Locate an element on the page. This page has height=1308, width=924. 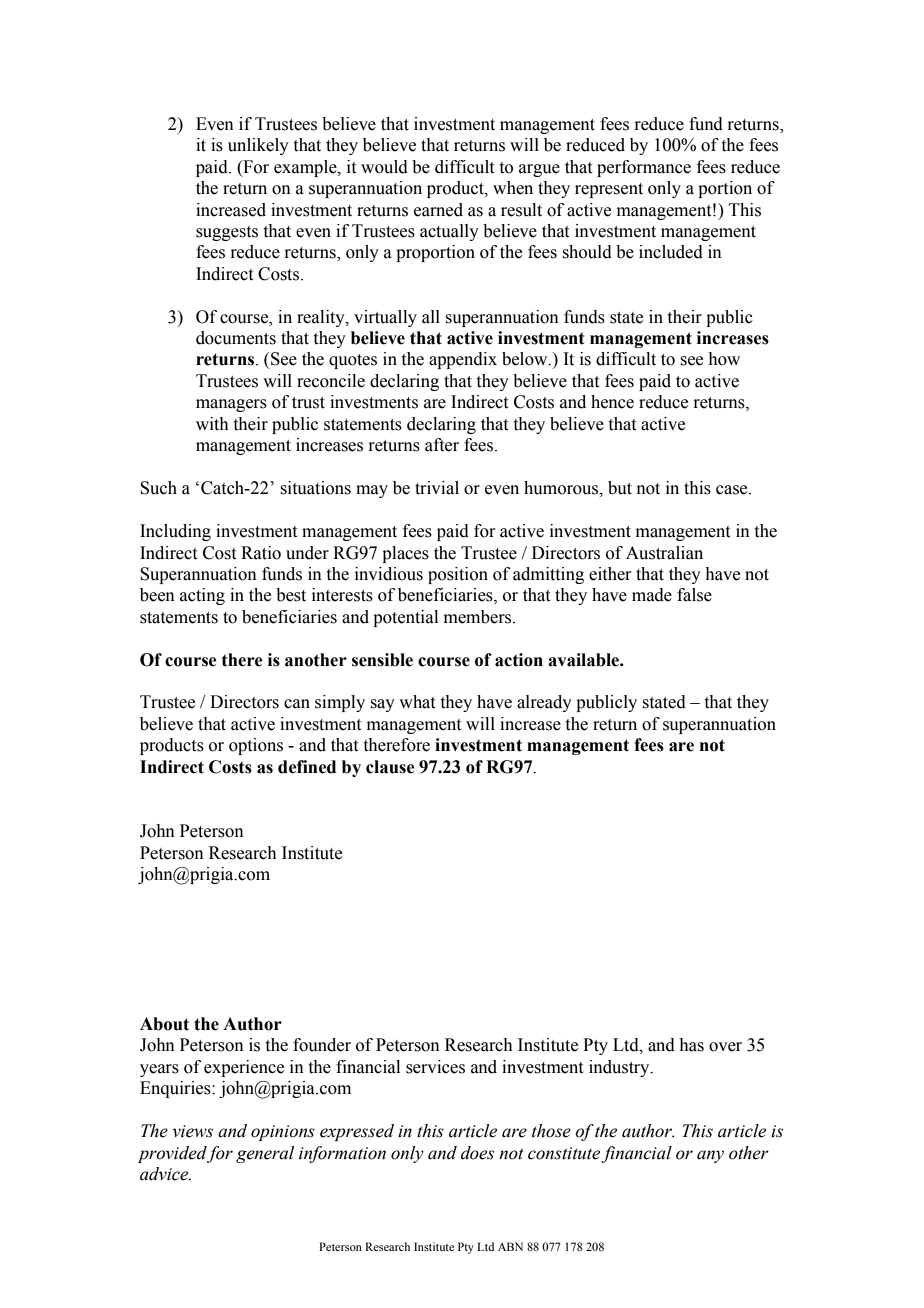
does is located at coordinates (477, 1153).
